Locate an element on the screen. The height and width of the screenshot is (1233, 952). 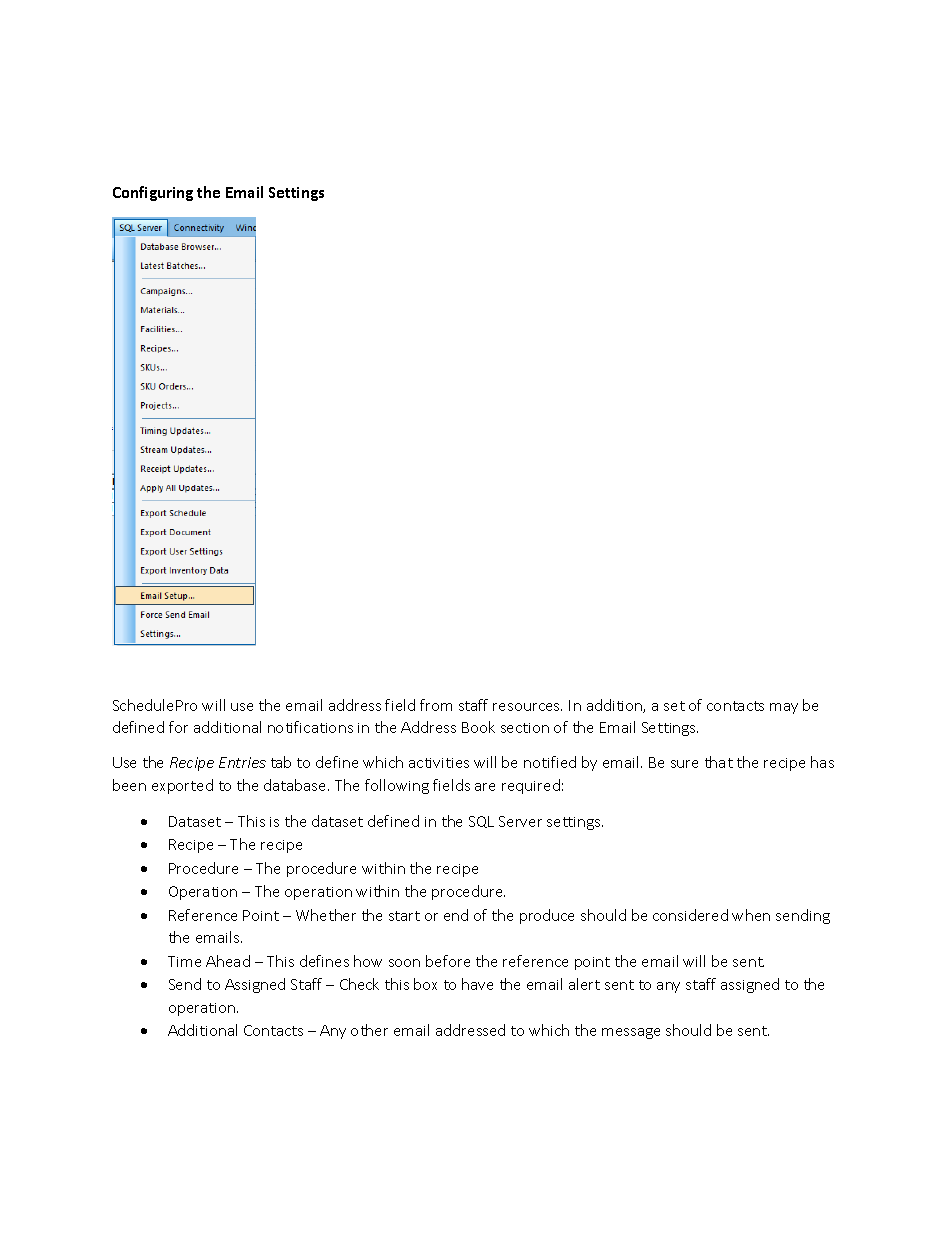
sure is located at coordinates (684, 764).
